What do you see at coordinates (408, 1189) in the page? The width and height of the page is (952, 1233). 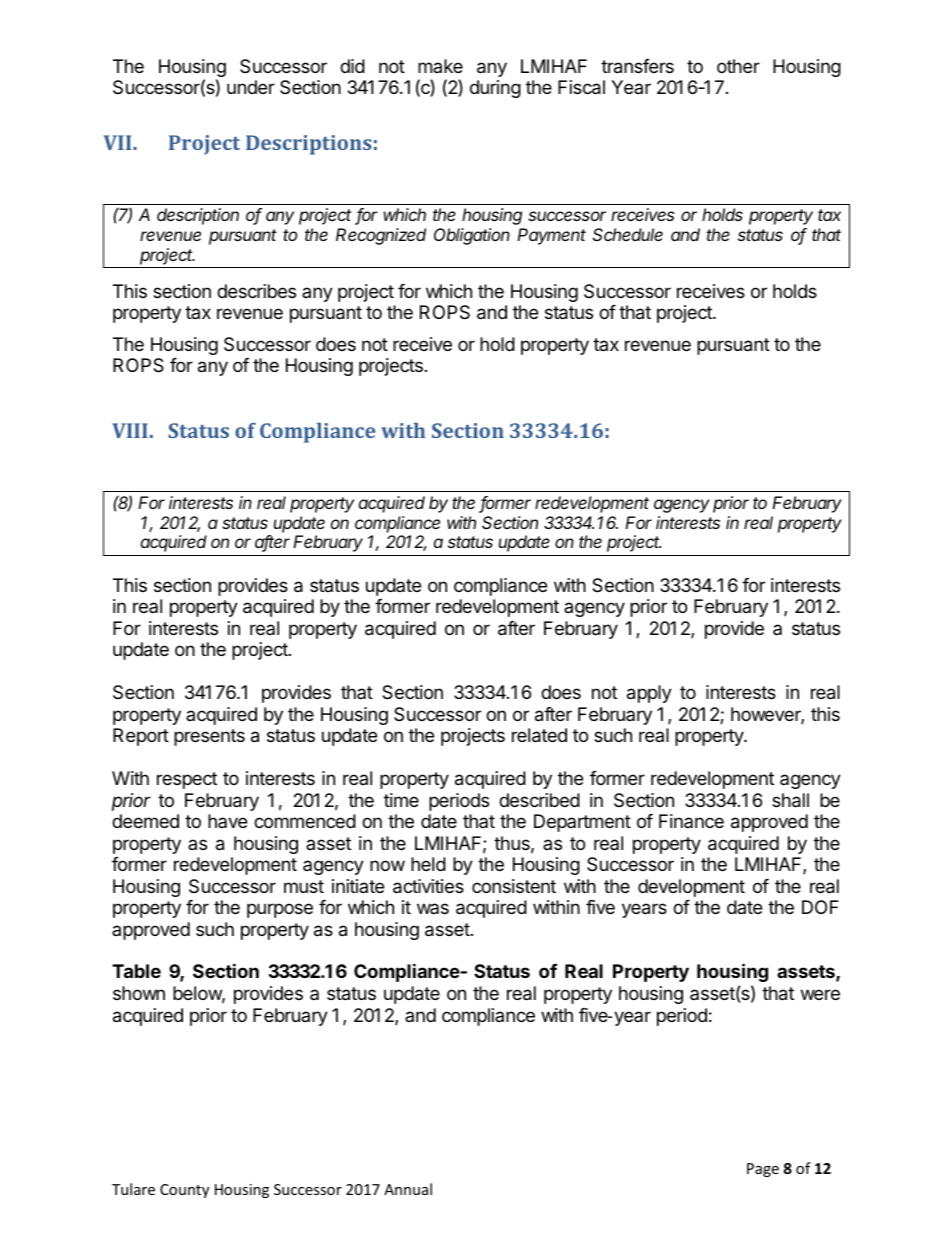 I see `Annual` at bounding box center [408, 1189].
